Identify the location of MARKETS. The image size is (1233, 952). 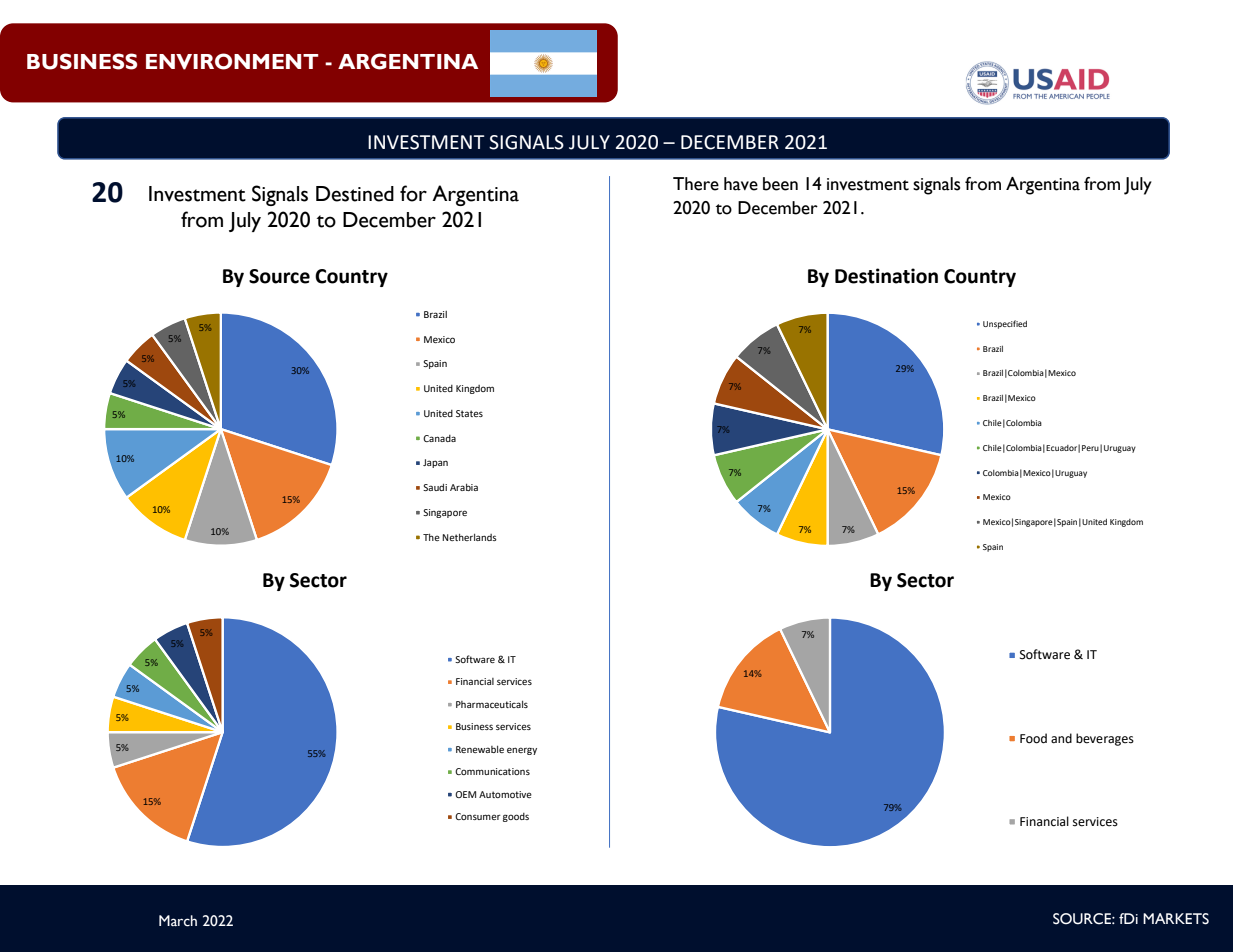
(1176, 919).
